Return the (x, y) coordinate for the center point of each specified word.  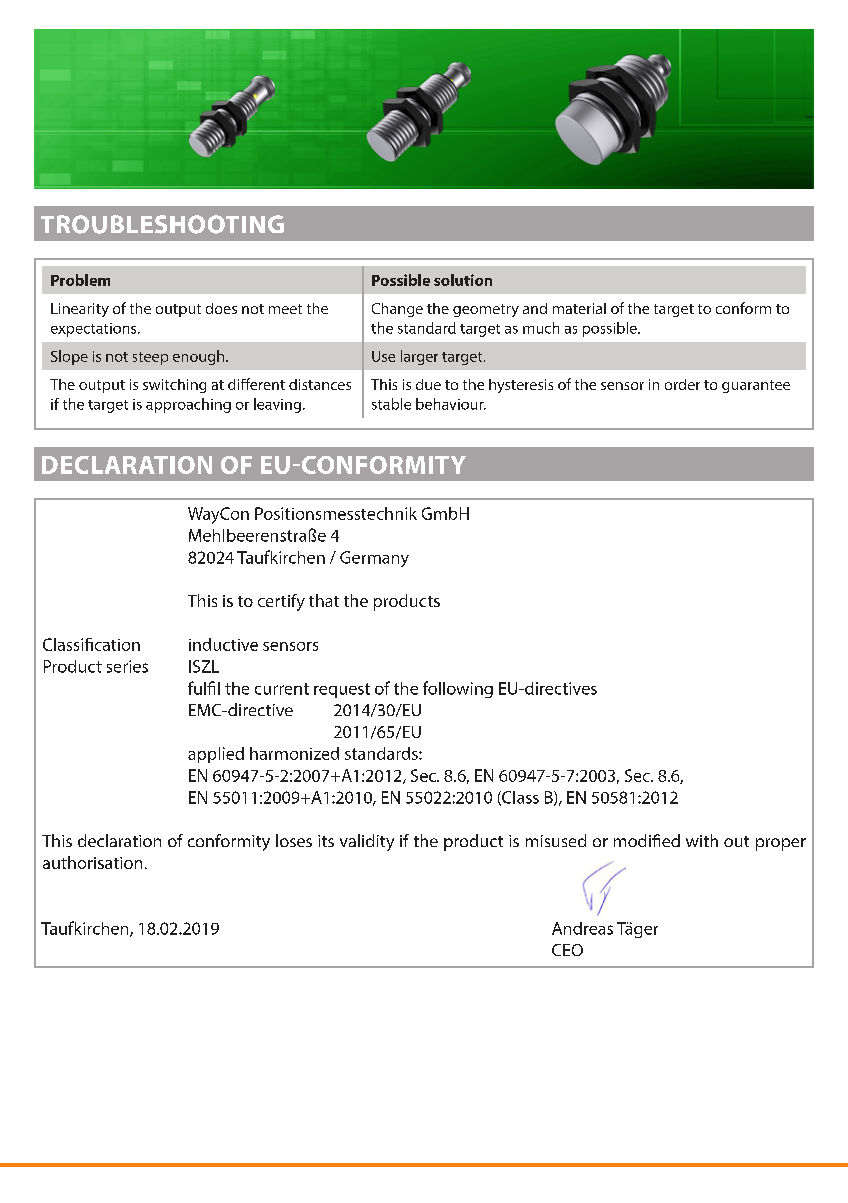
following (458, 689)
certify (281, 602)
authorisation (92, 862)
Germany (374, 559)
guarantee (756, 386)
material (579, 308)
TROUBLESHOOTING (162, 224)
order (682, 384)
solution (463, 280)
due (428, 384)
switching (174, 386)
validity (367, 842)
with (702, 840)
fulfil (204, 688)
